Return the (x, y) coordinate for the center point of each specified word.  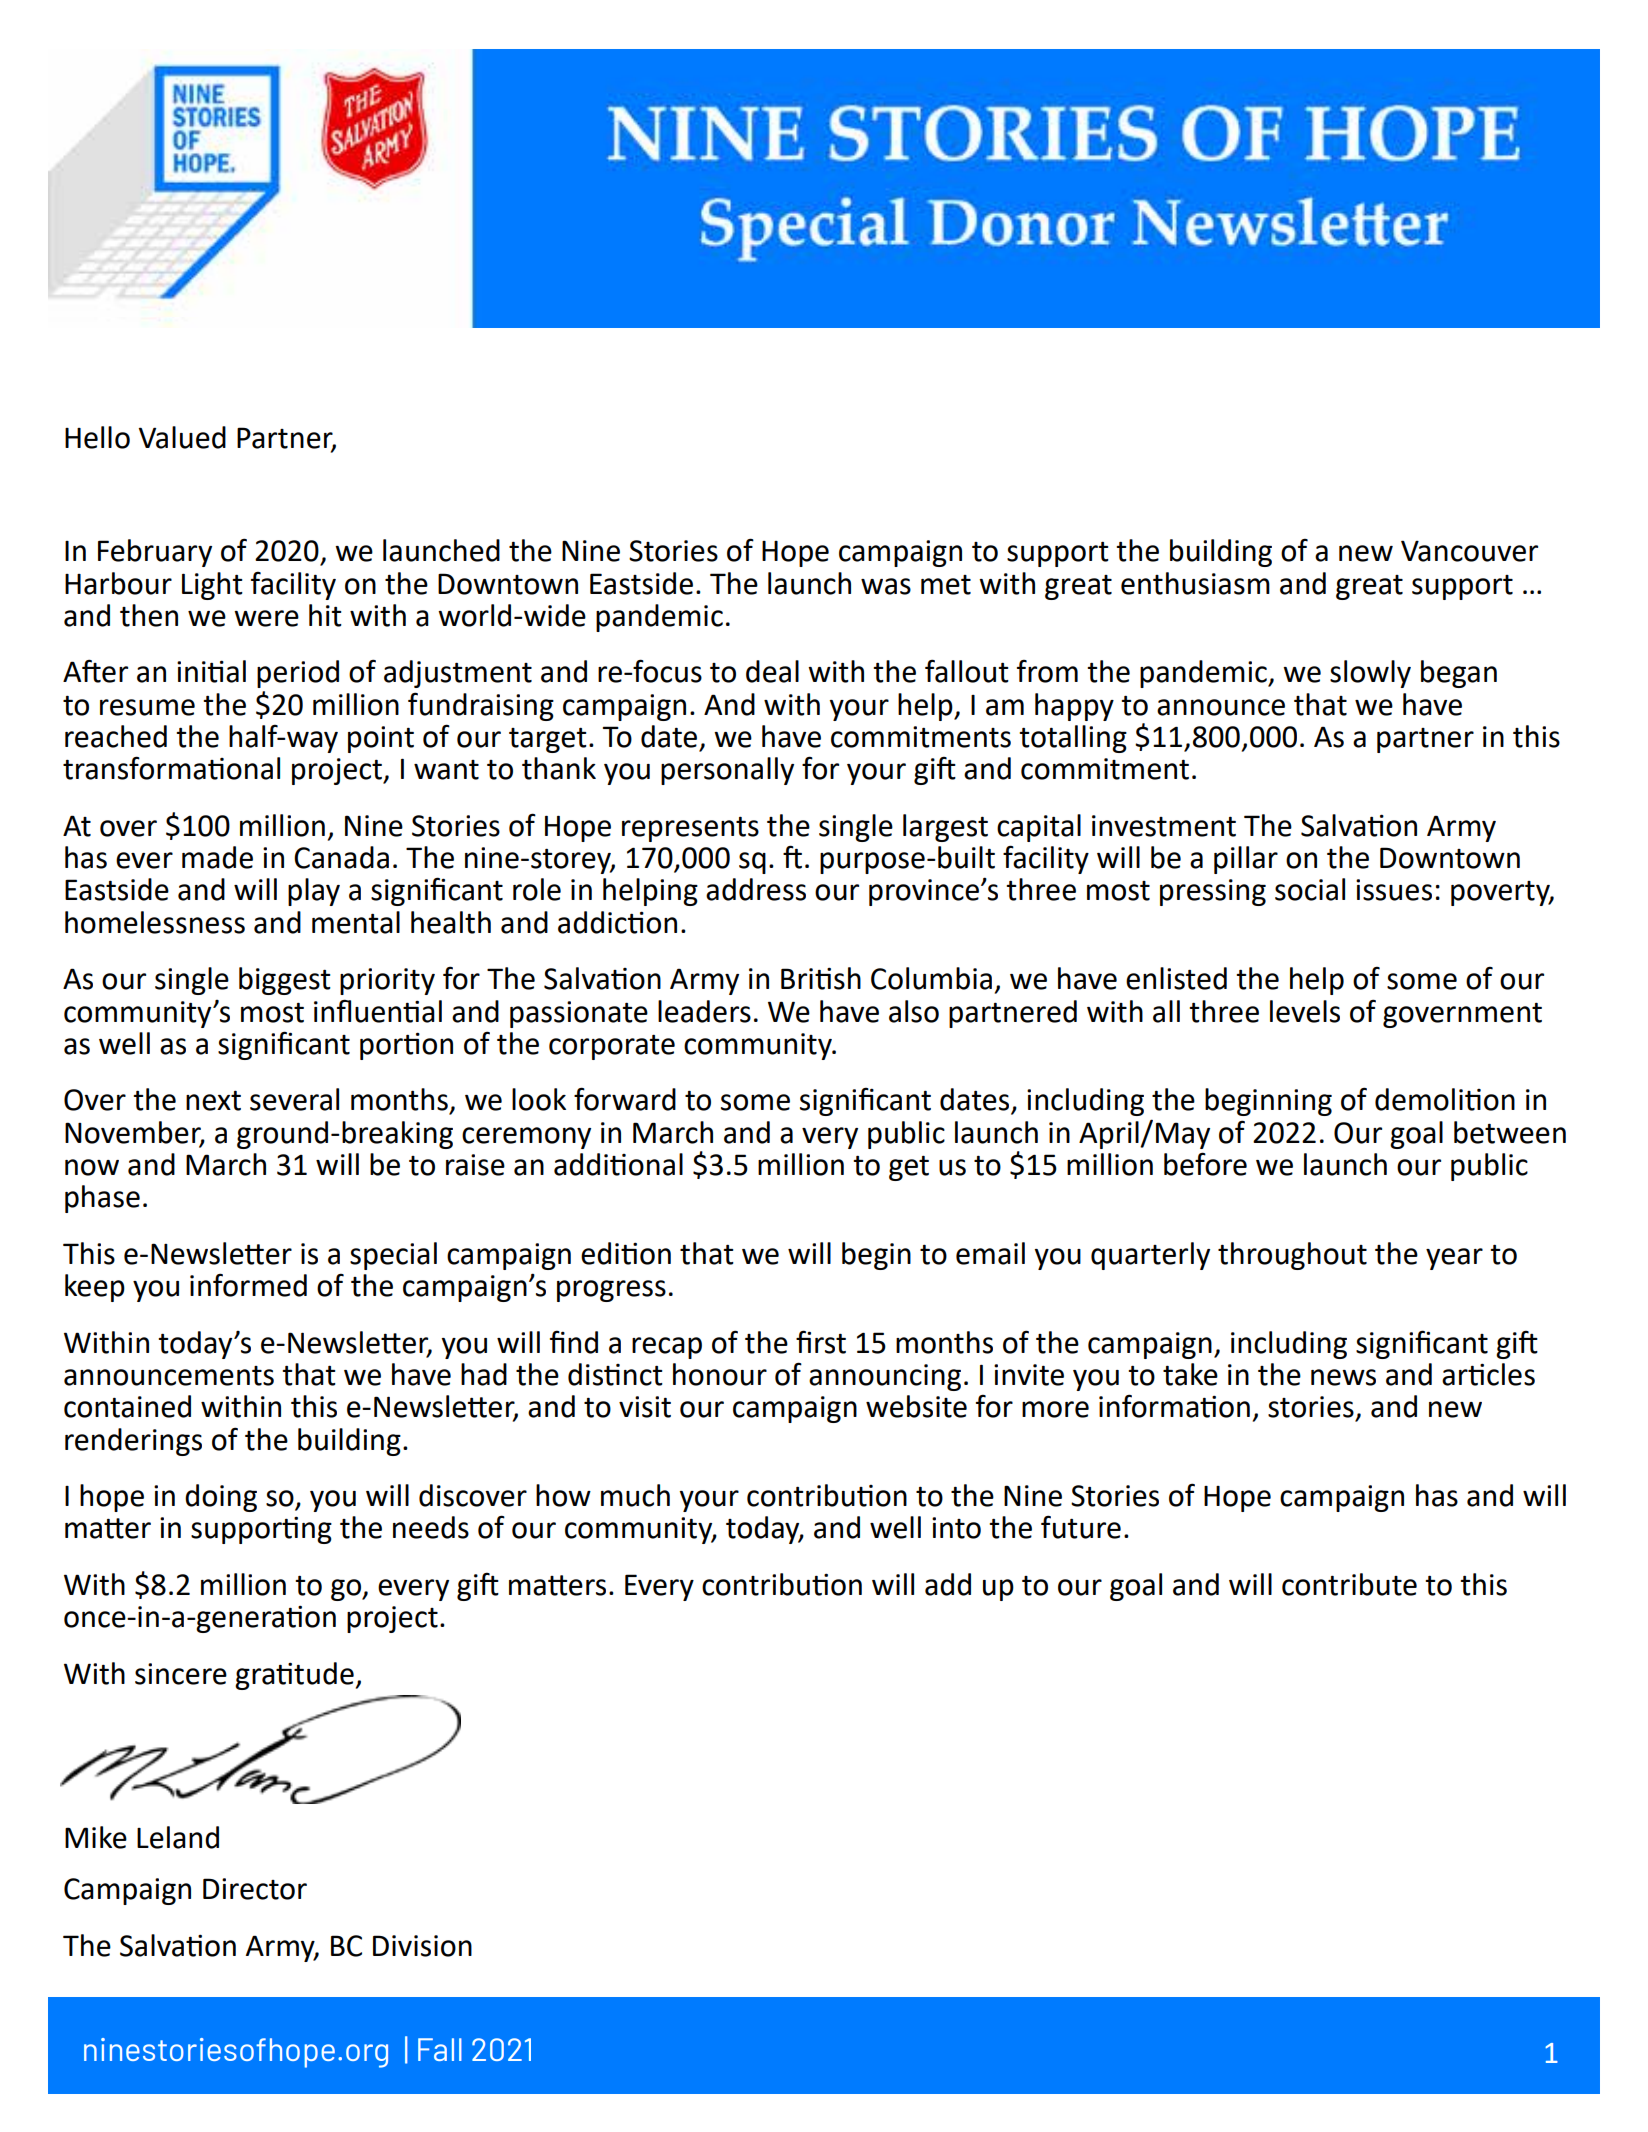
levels (1305, 1011)
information (1174, 1406)
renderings (133, 1442)
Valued (182, 437)
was (886, 586)
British (821, 978)
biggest (285, 981)
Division (422, 1946)
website (916, 1406)
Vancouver (1469, 551)
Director (255, 1889)
